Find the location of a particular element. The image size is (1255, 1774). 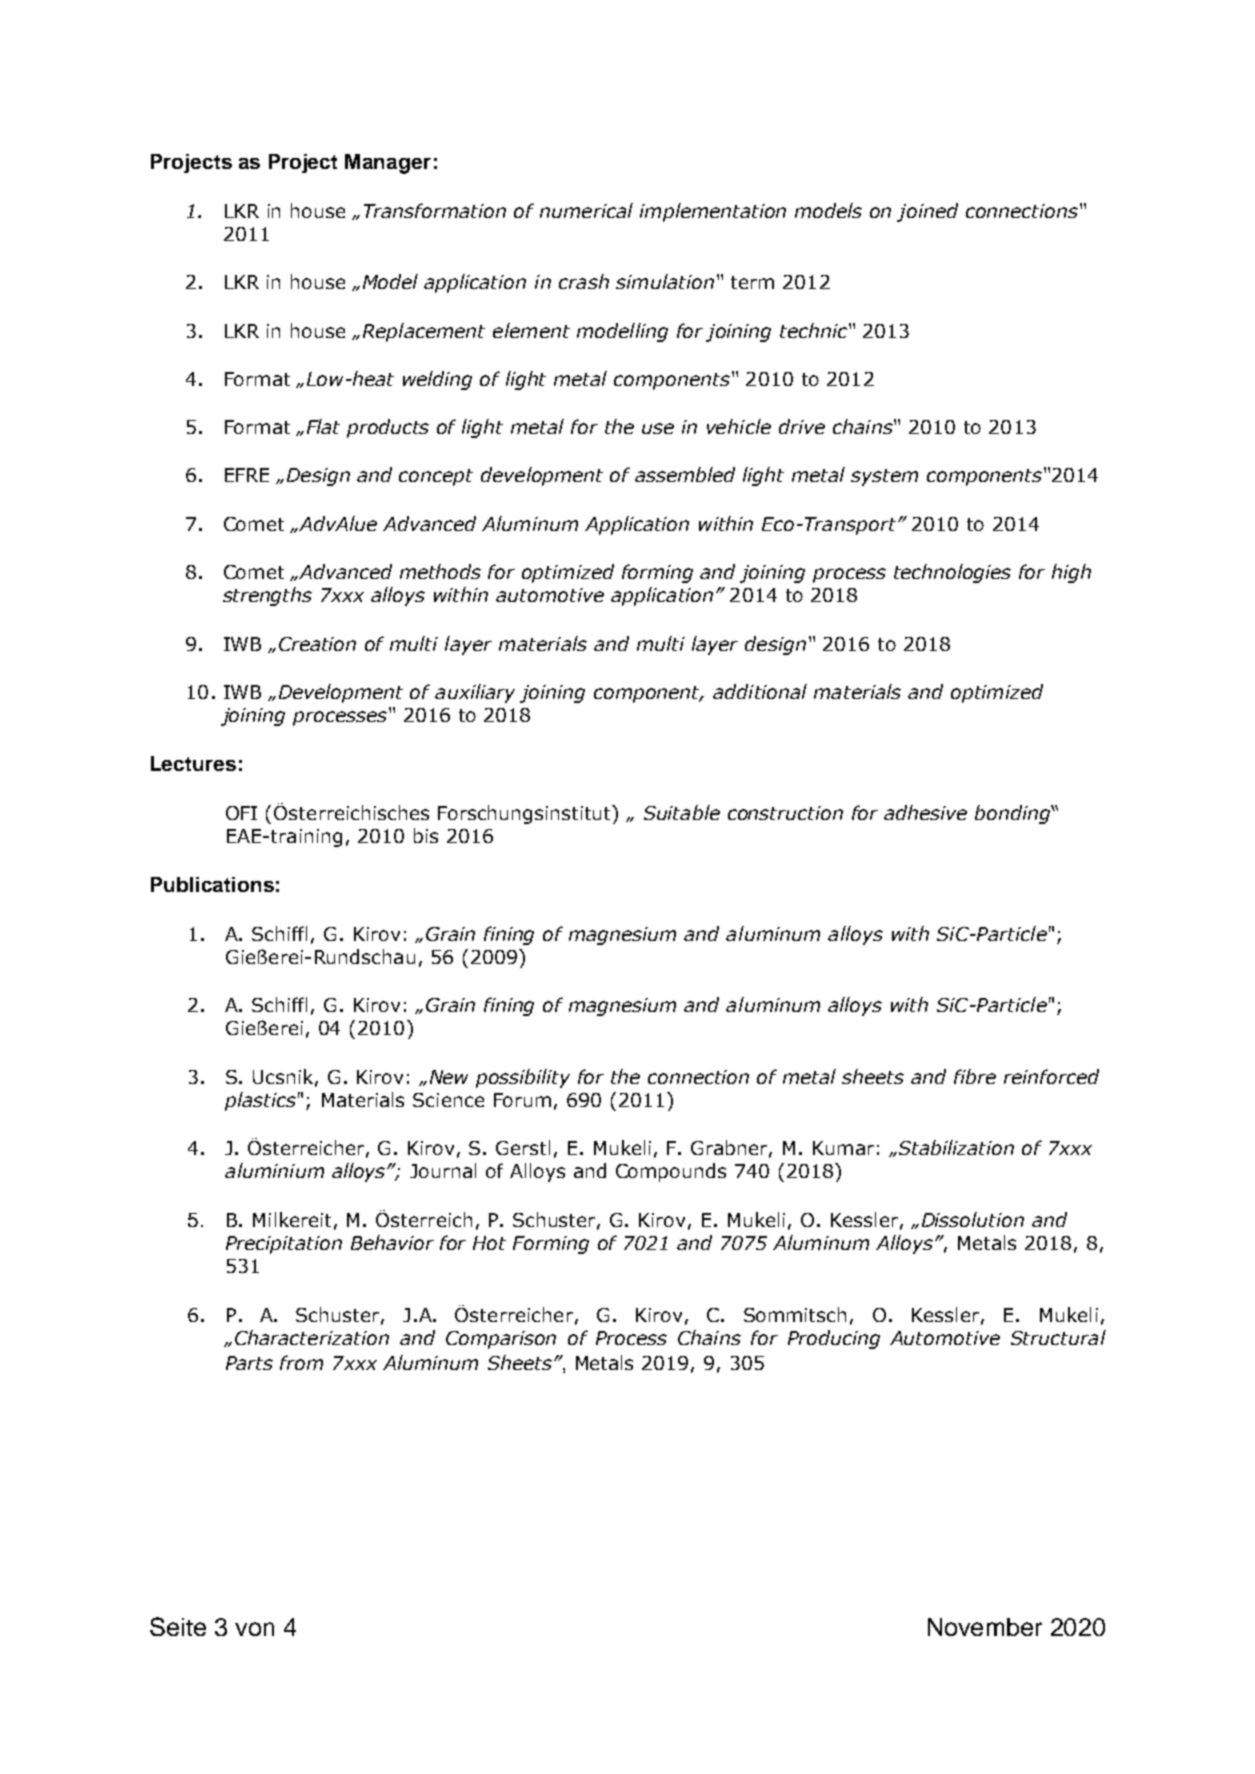

Publications is located at coordinates (212, 884).
